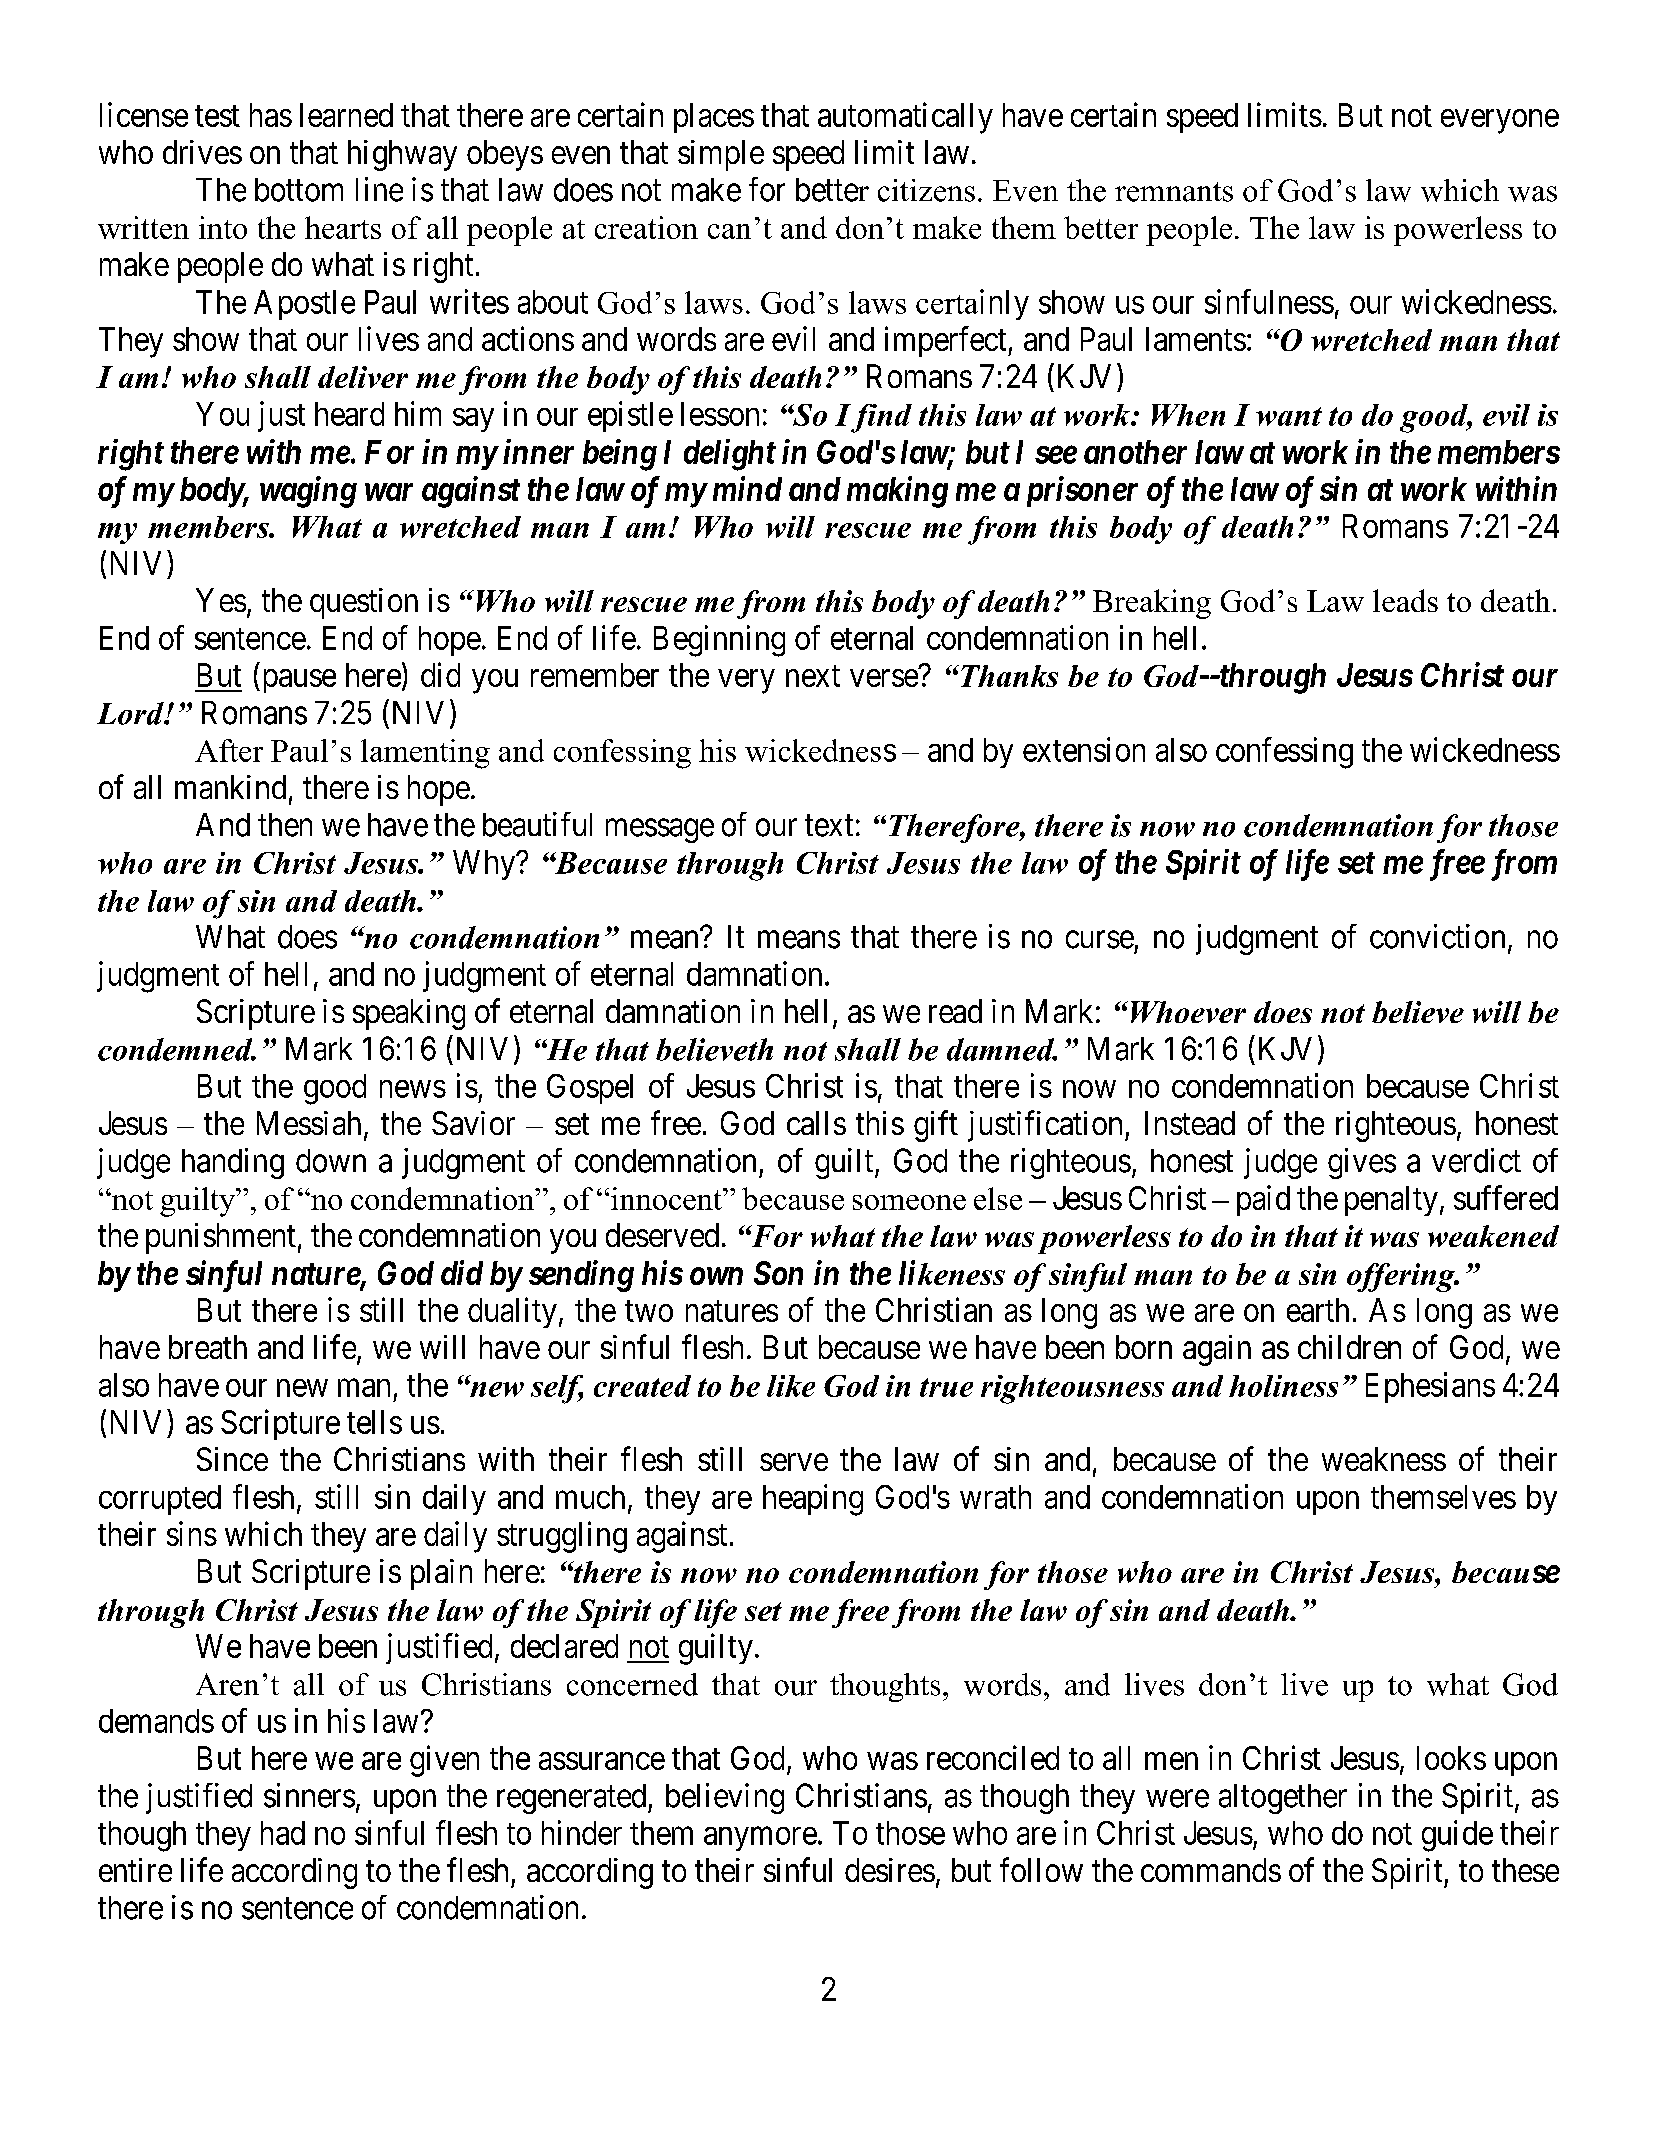 The image size is (1656, 2143). What do you see at coordinates (1174, 192) in the document?
I see `remnants` at bounding box center [1174, 192].
